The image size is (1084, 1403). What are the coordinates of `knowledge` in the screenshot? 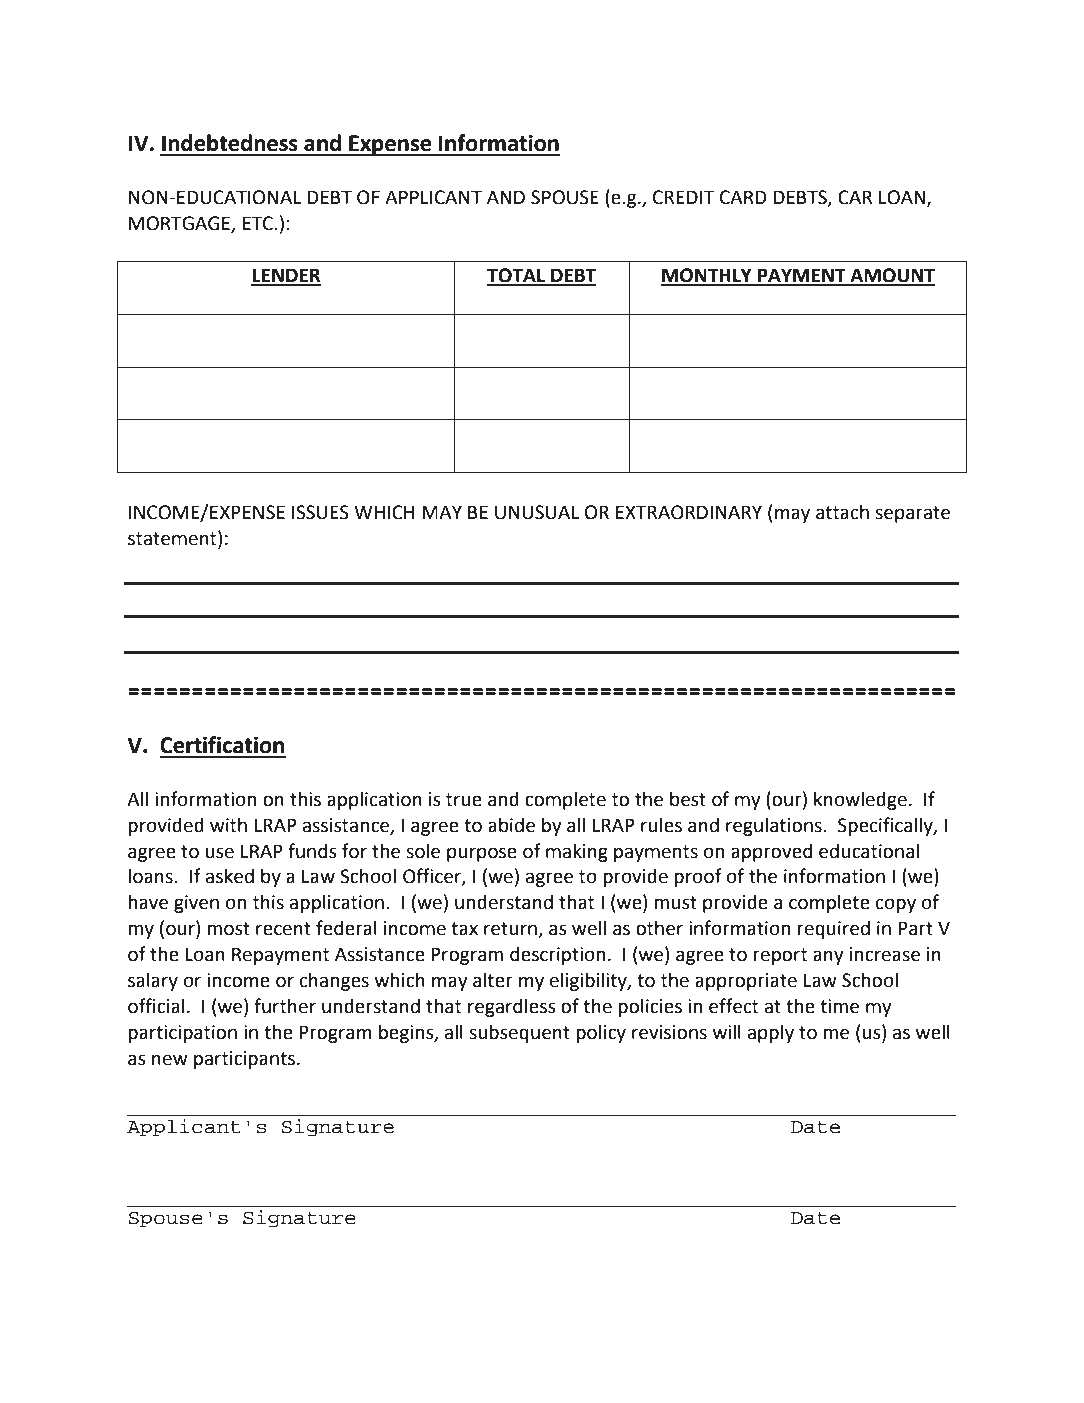 It's located at (860, 800).
